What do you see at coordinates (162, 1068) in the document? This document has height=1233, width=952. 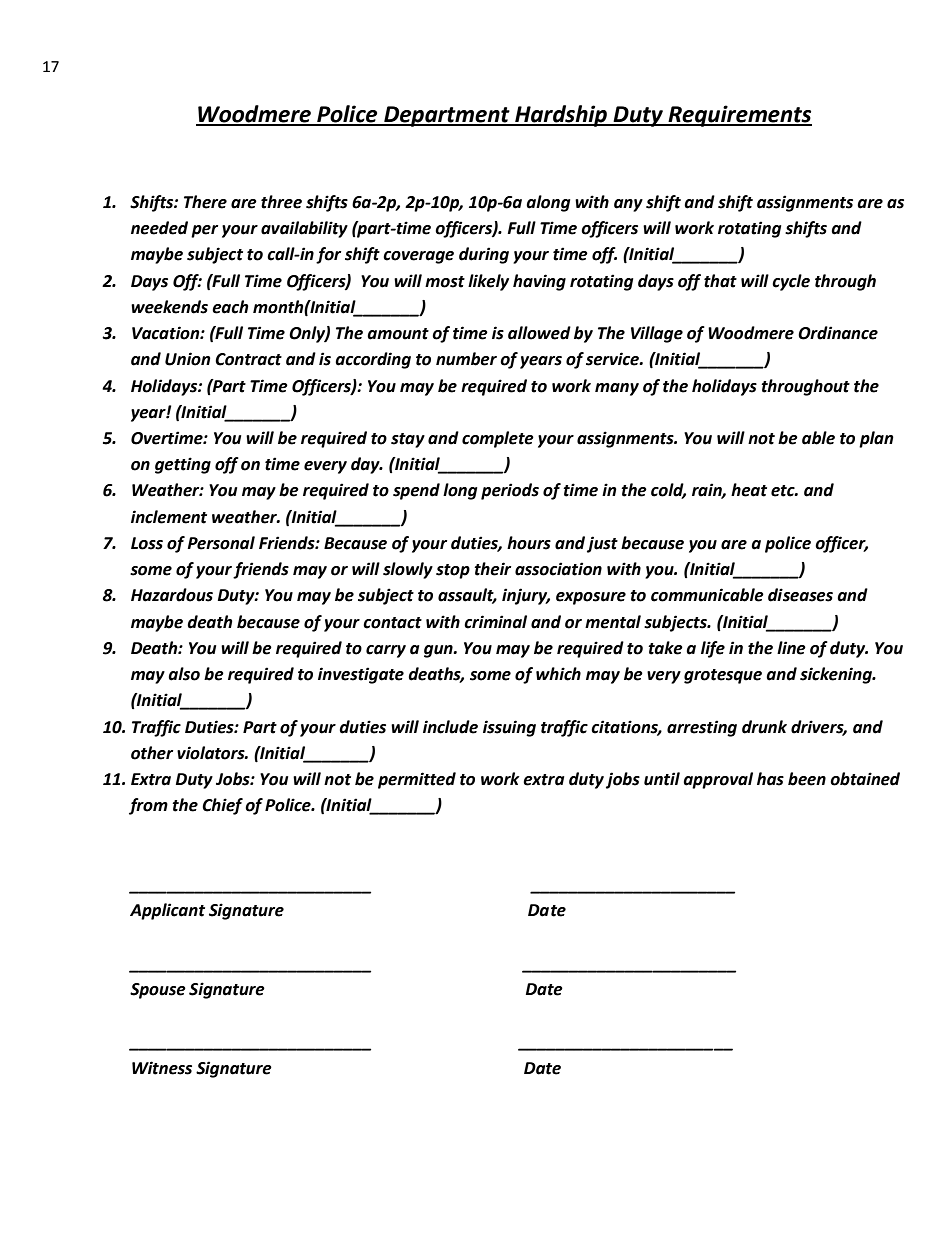 I see `Witness` at bounding box center [162, 1068].
